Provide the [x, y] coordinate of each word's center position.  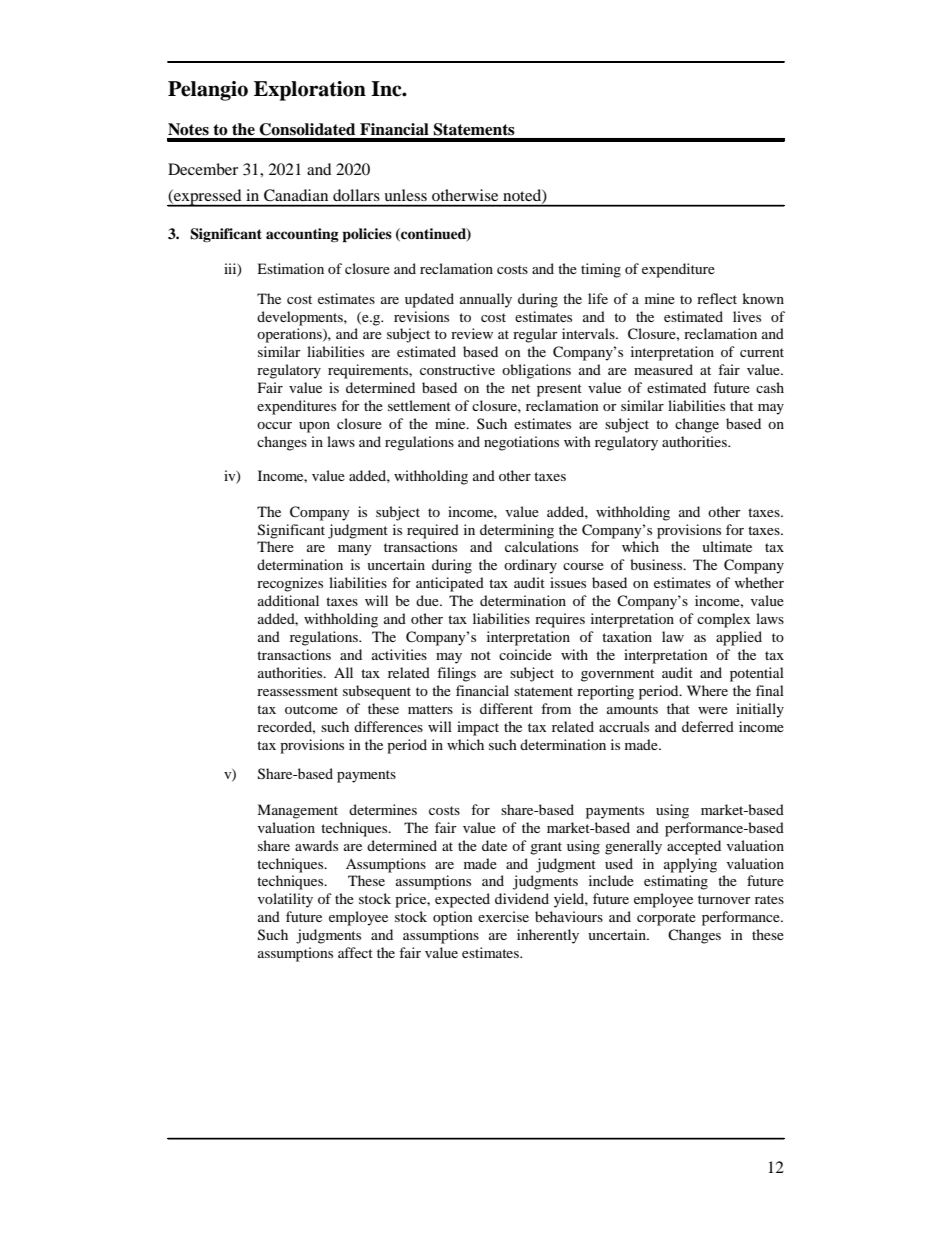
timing [601, 270]
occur [274, 425]
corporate [666, 919]
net [521, 388]
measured [663, 369]
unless [406, 195]
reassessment [297, 691]
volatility [285, 900]
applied [739, 638]
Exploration [310, 91]
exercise [503, 916]
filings [456, 674]
